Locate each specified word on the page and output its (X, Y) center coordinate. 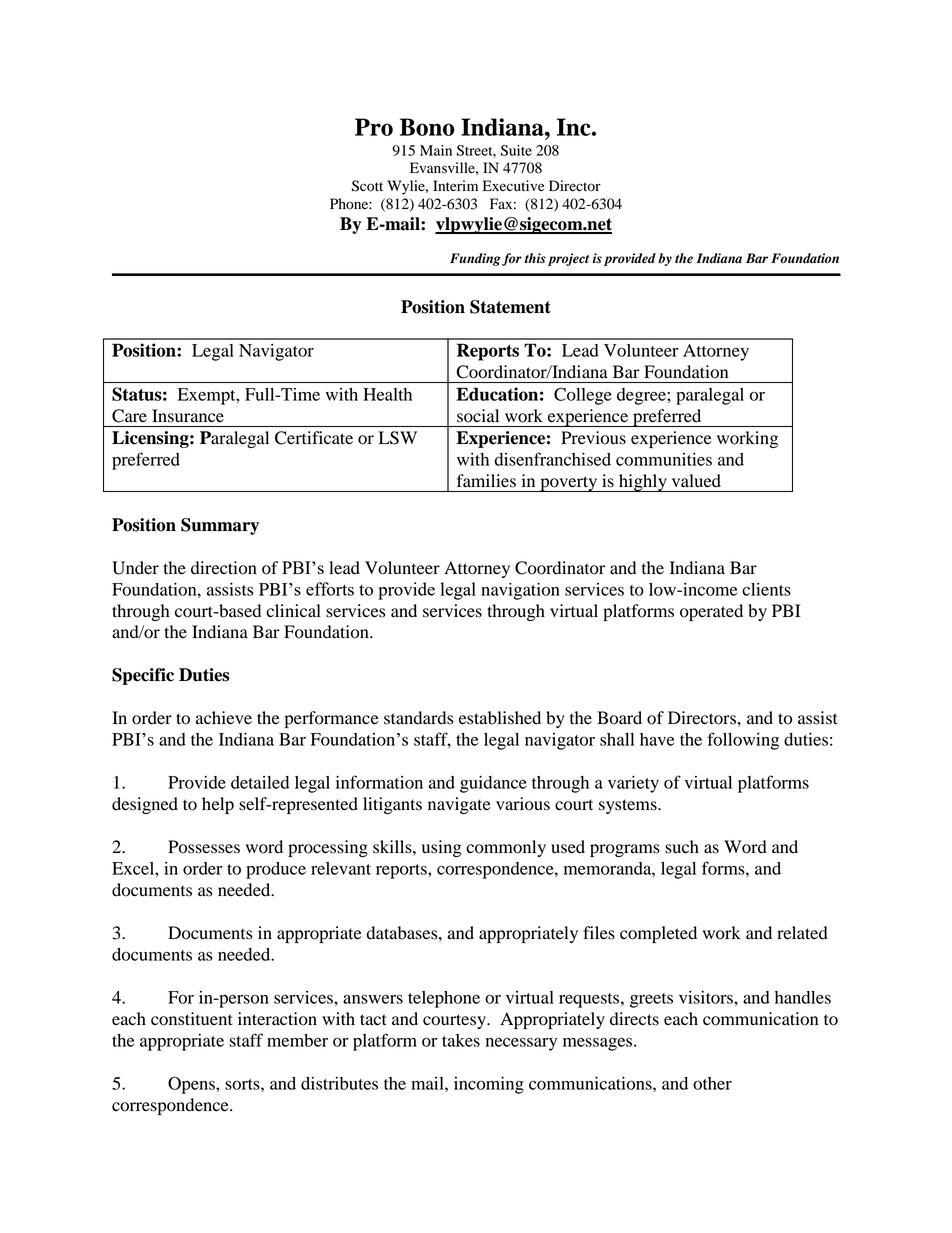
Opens (192, 1085)
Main (436, 150)
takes (461, 1040)
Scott (367, 186)
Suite (516, 150)
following (743, 741)
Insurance (188, 415)
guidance (493, 784)
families (486, 480)
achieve (224, 718)
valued (696, 481)
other (712, 1083)
